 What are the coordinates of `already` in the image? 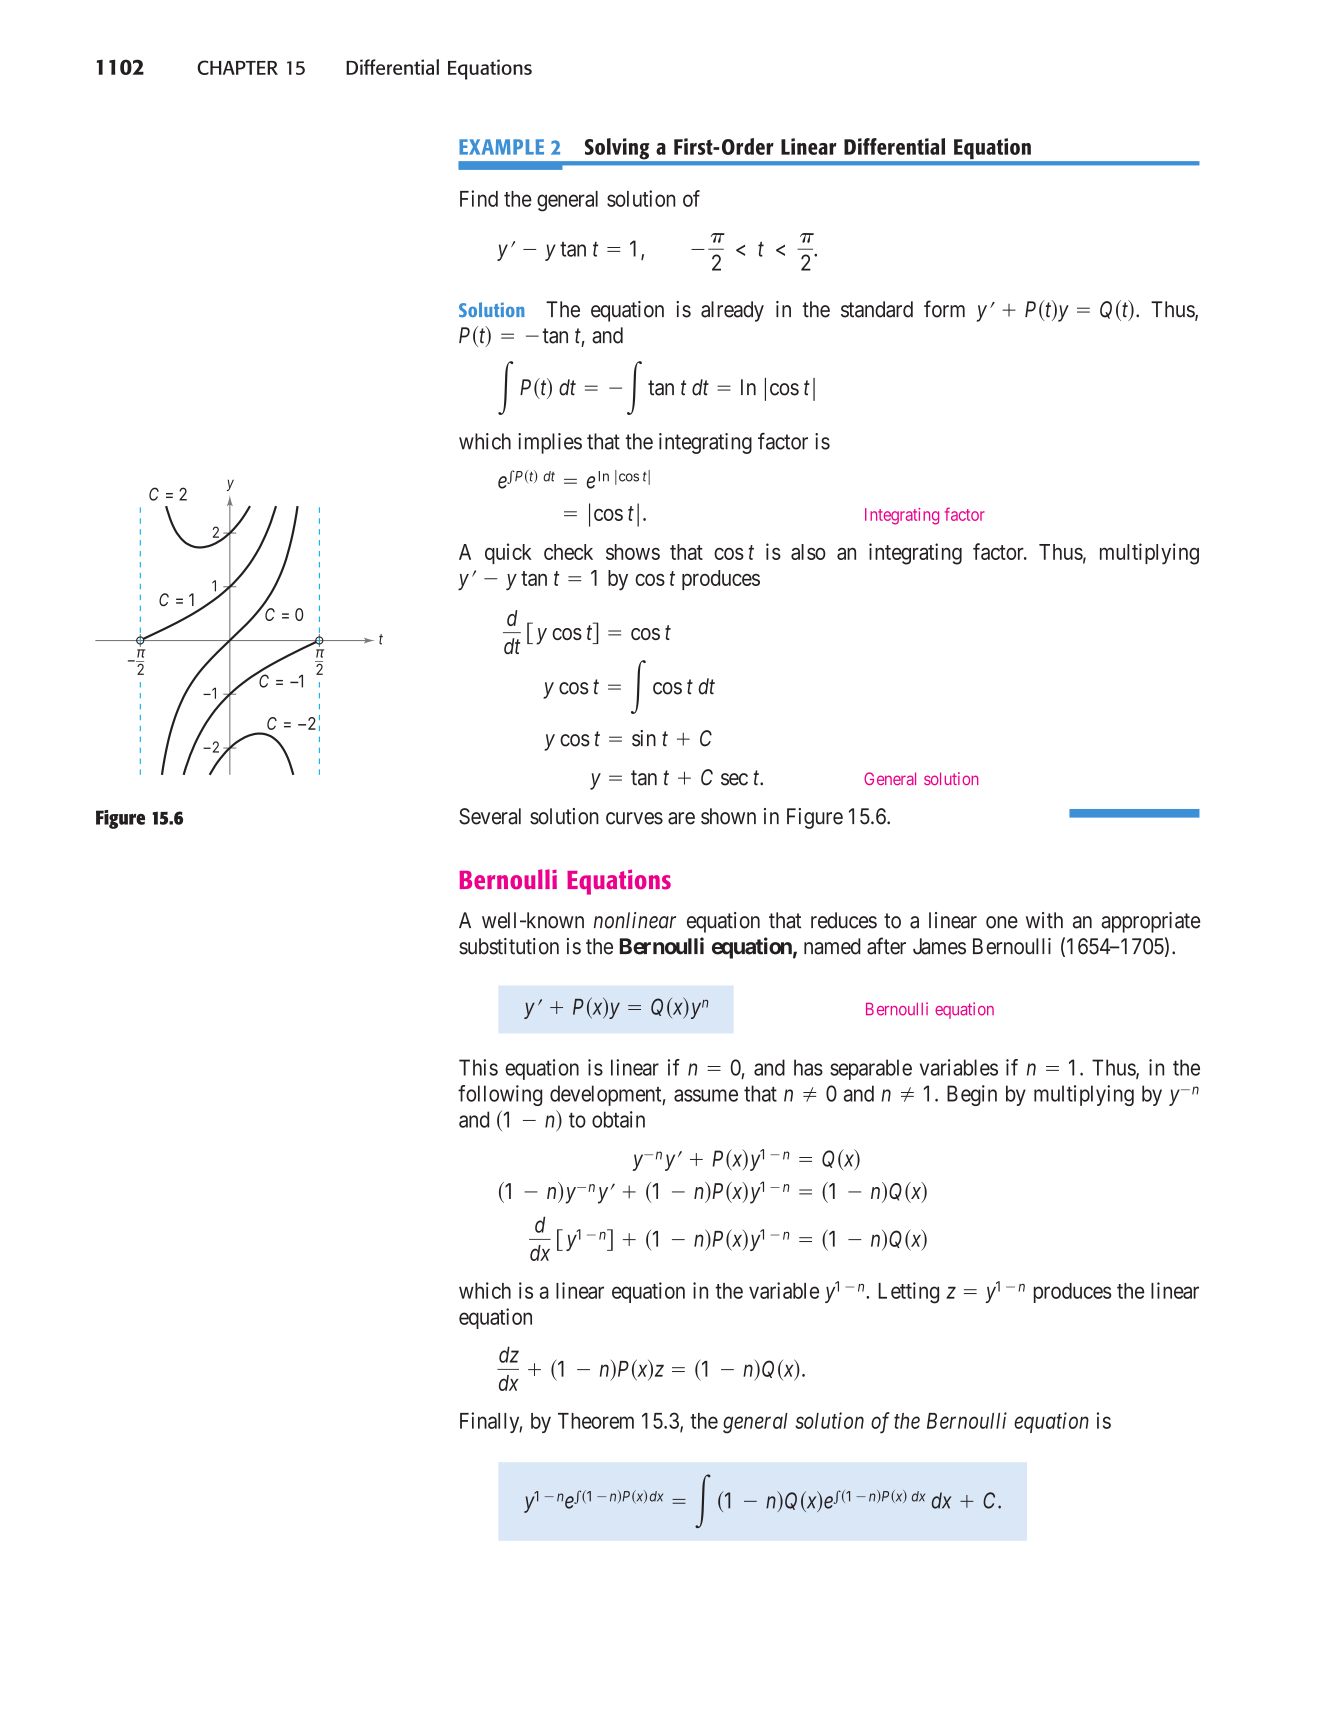 It's located at (732, 311).
